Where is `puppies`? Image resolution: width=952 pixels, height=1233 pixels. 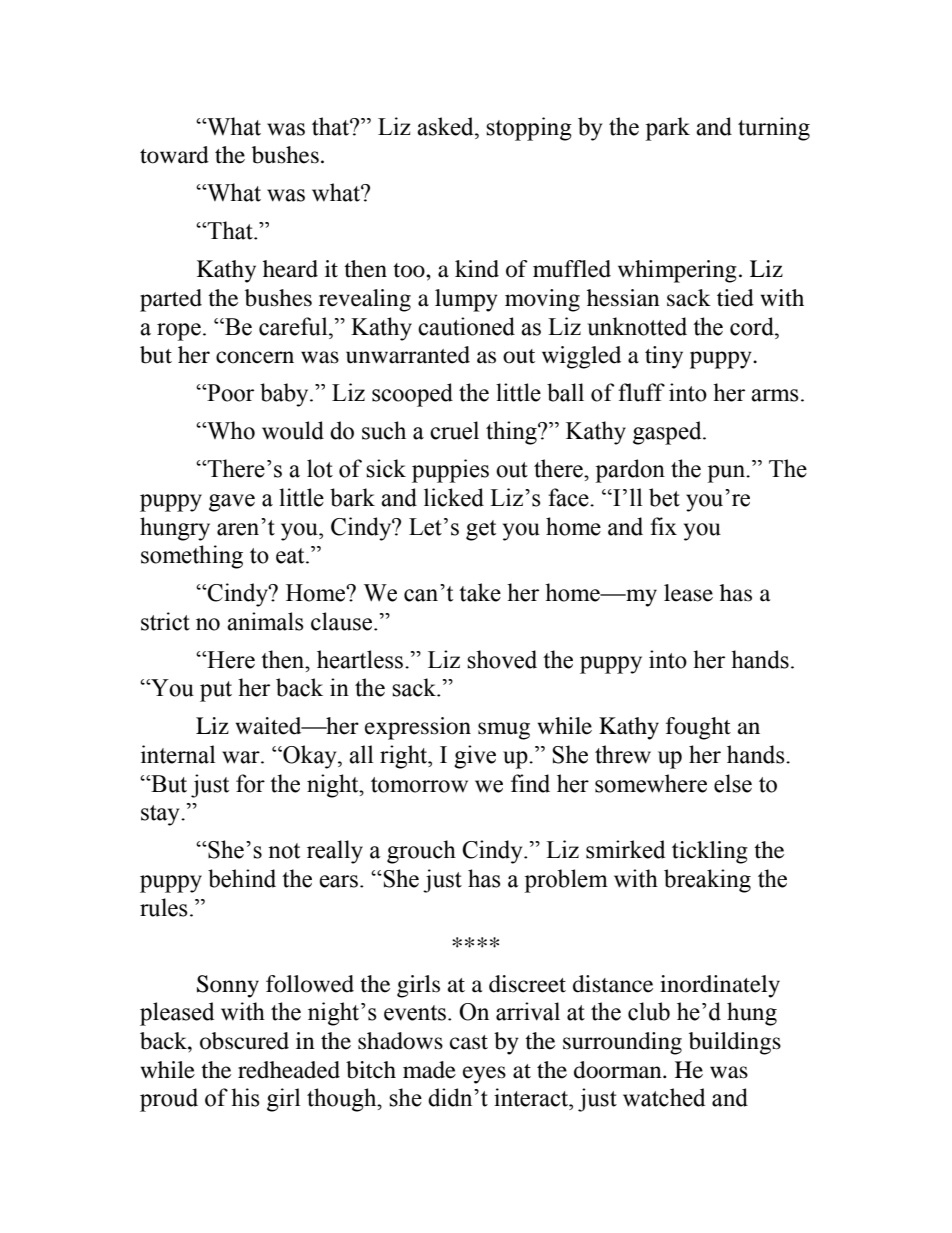
puppies is located at coordinates (450, 471).
